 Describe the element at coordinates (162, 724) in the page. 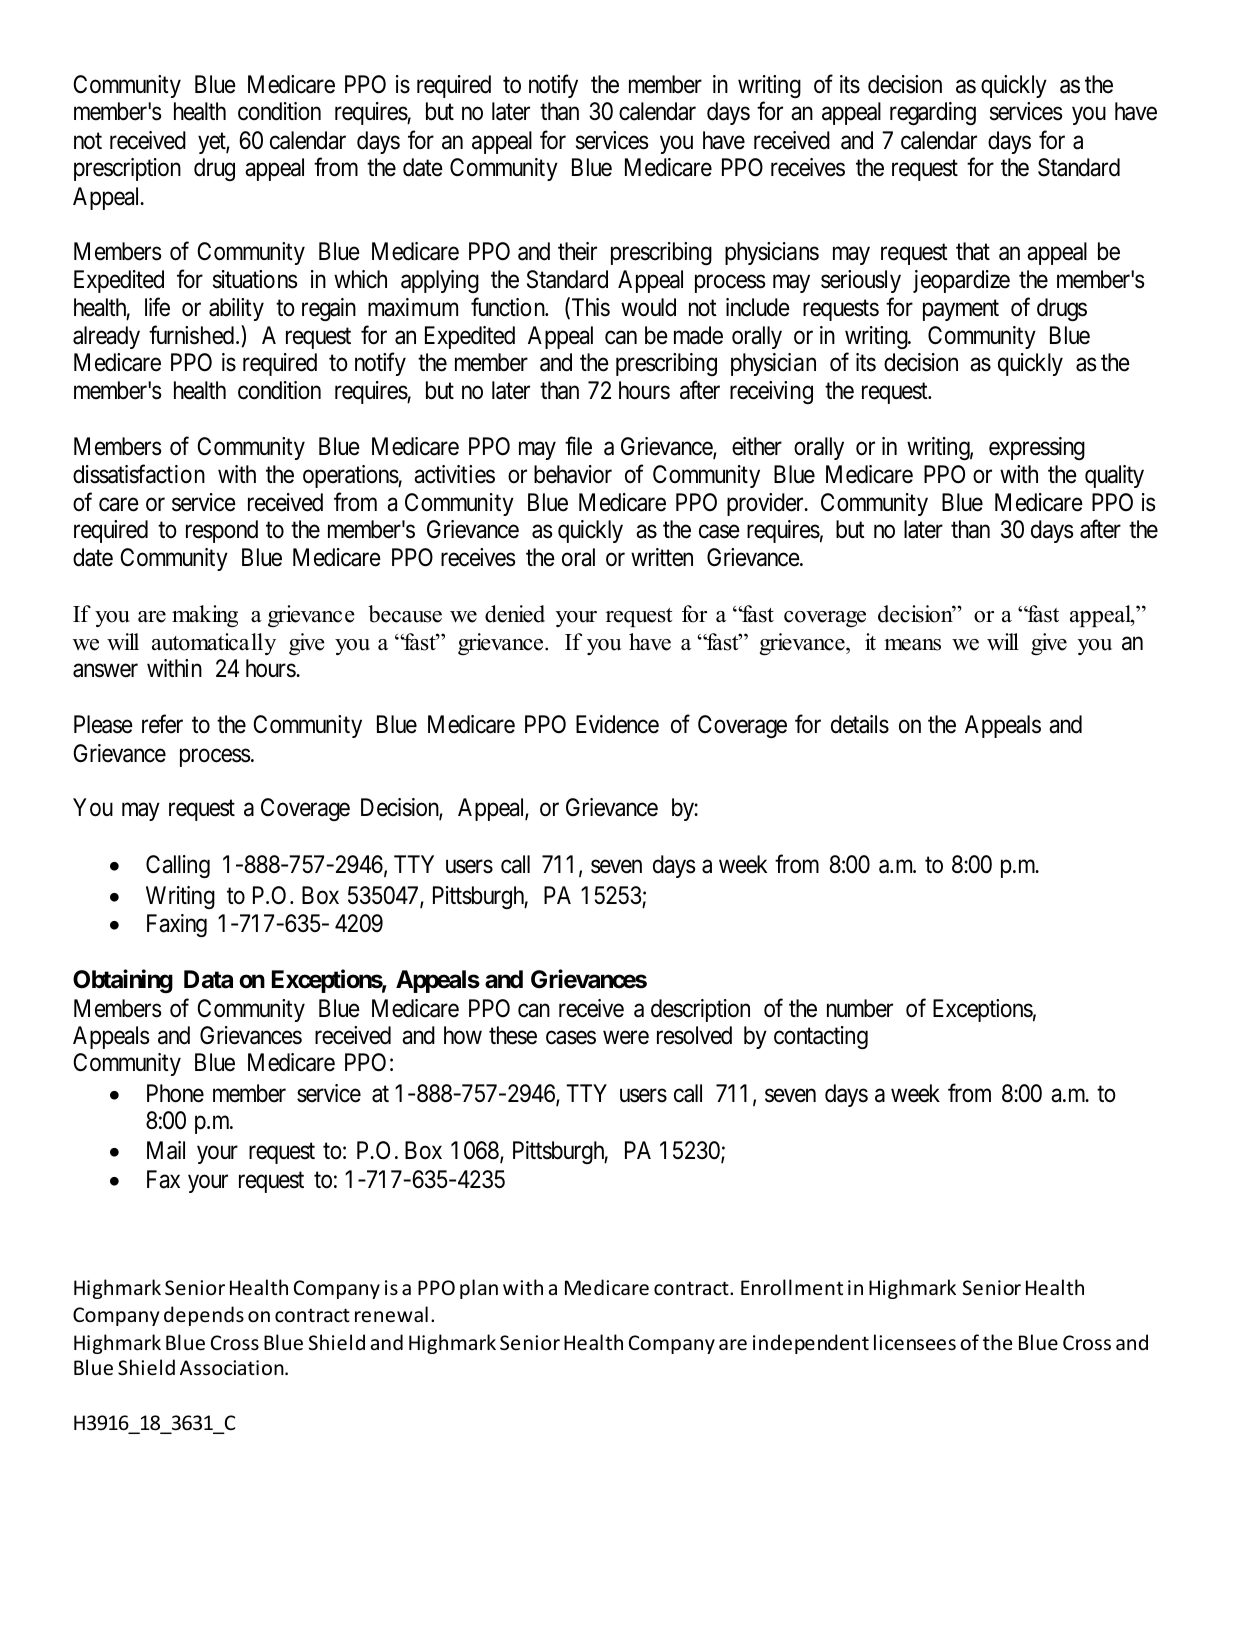

I see `refer` at that location.
